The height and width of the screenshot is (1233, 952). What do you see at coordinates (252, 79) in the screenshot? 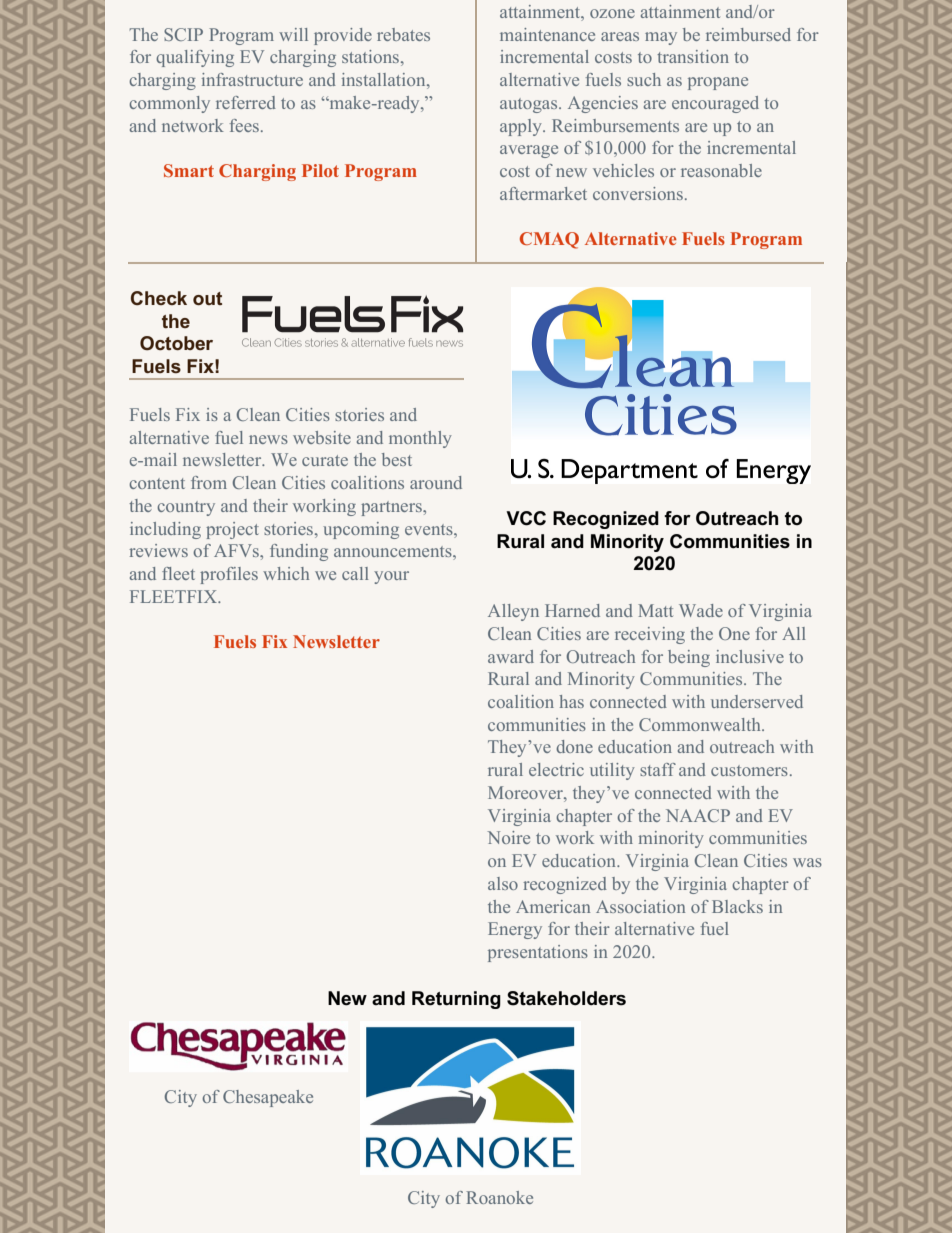
I see `infrastructure` at bounding box center [252, 79].
